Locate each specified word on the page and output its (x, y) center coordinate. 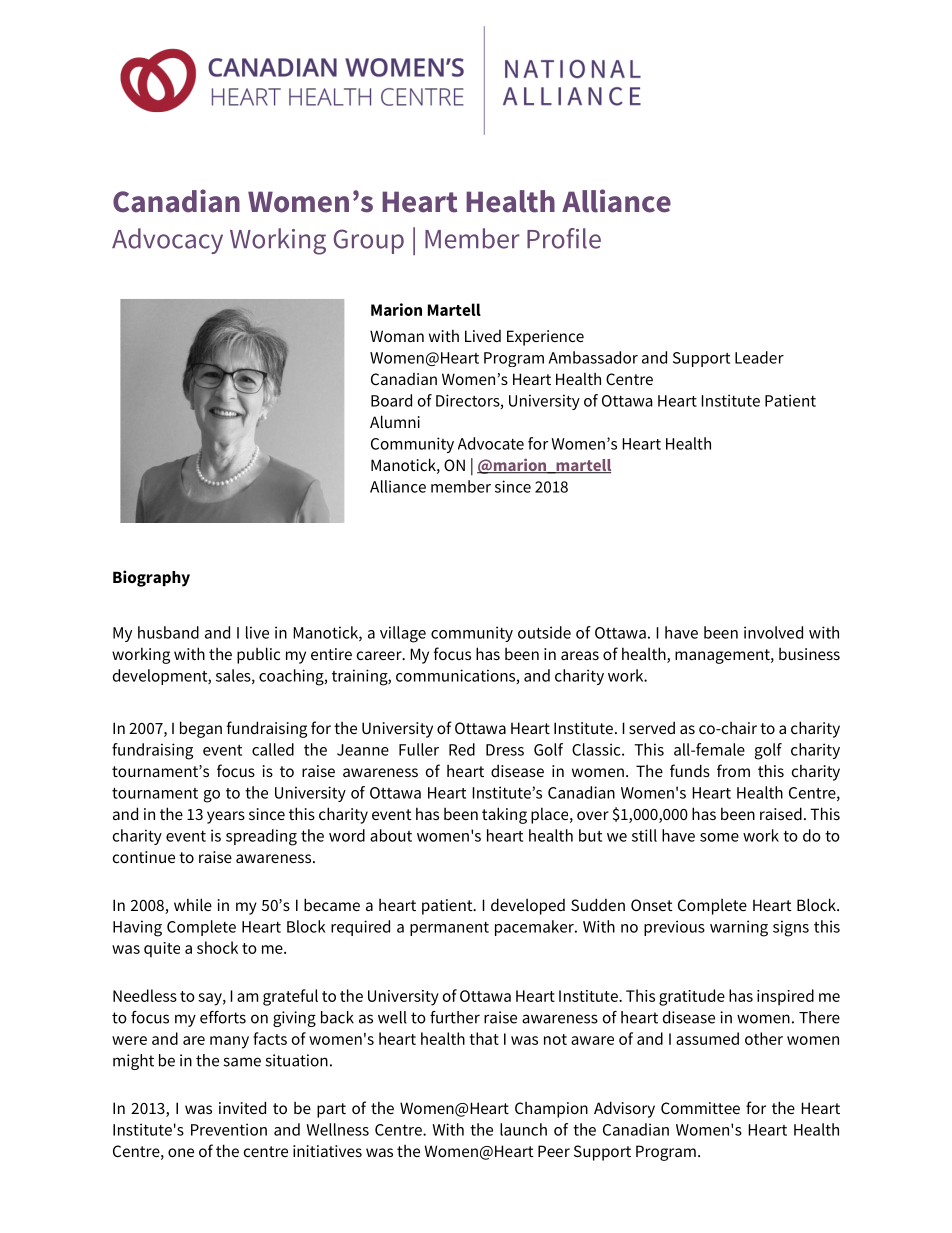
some (719, 837)
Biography (151, 578)
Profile (564, 238)
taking (504, 815)
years (226, 817)
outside (544, 632)
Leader (759, 357)
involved (773, 632)
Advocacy (167, 241)
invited (242, 1107)
